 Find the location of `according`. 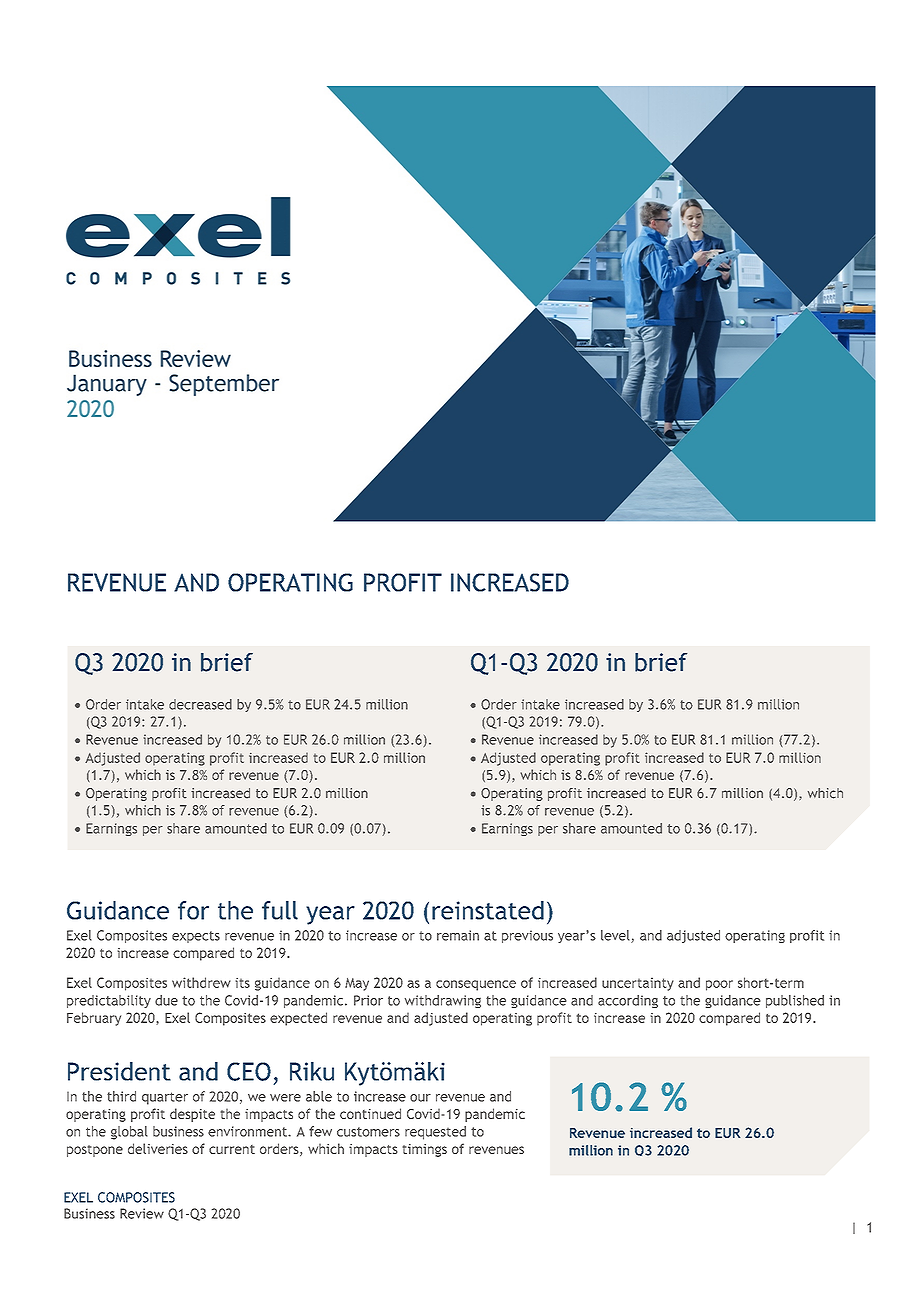

according is located at coordinates (628, 1001).
